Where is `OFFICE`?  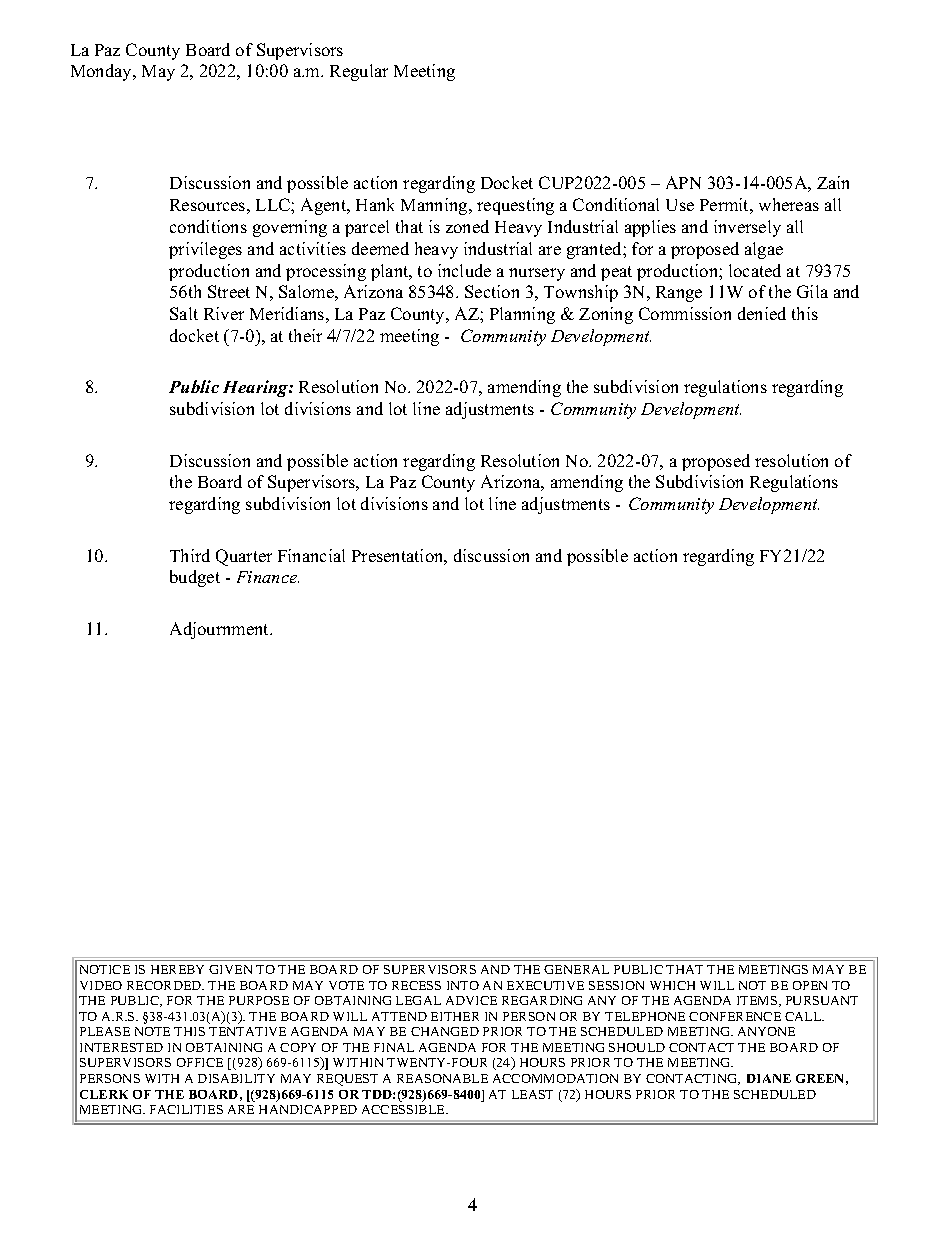
OFFICE is located at coordinates (200, 1062).
